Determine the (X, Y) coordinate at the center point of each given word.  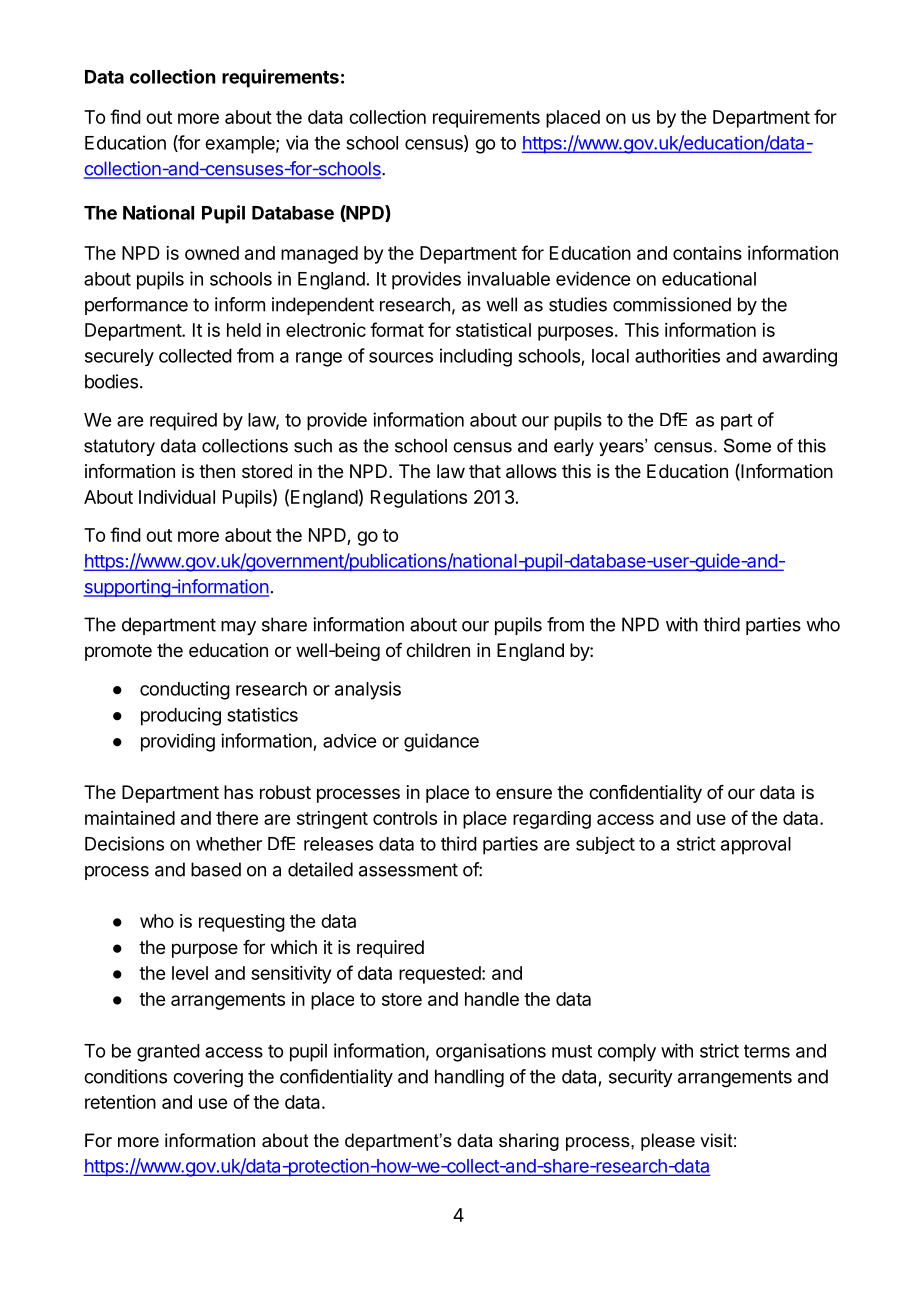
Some (747, 445)
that (485, 471)
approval (756, 846)
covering (208, 1078)
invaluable (508, 278)
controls (405, 818)
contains (707, 253)
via (297, 142)
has (238, 792)
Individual (177, 497)
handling (469, 1078)
